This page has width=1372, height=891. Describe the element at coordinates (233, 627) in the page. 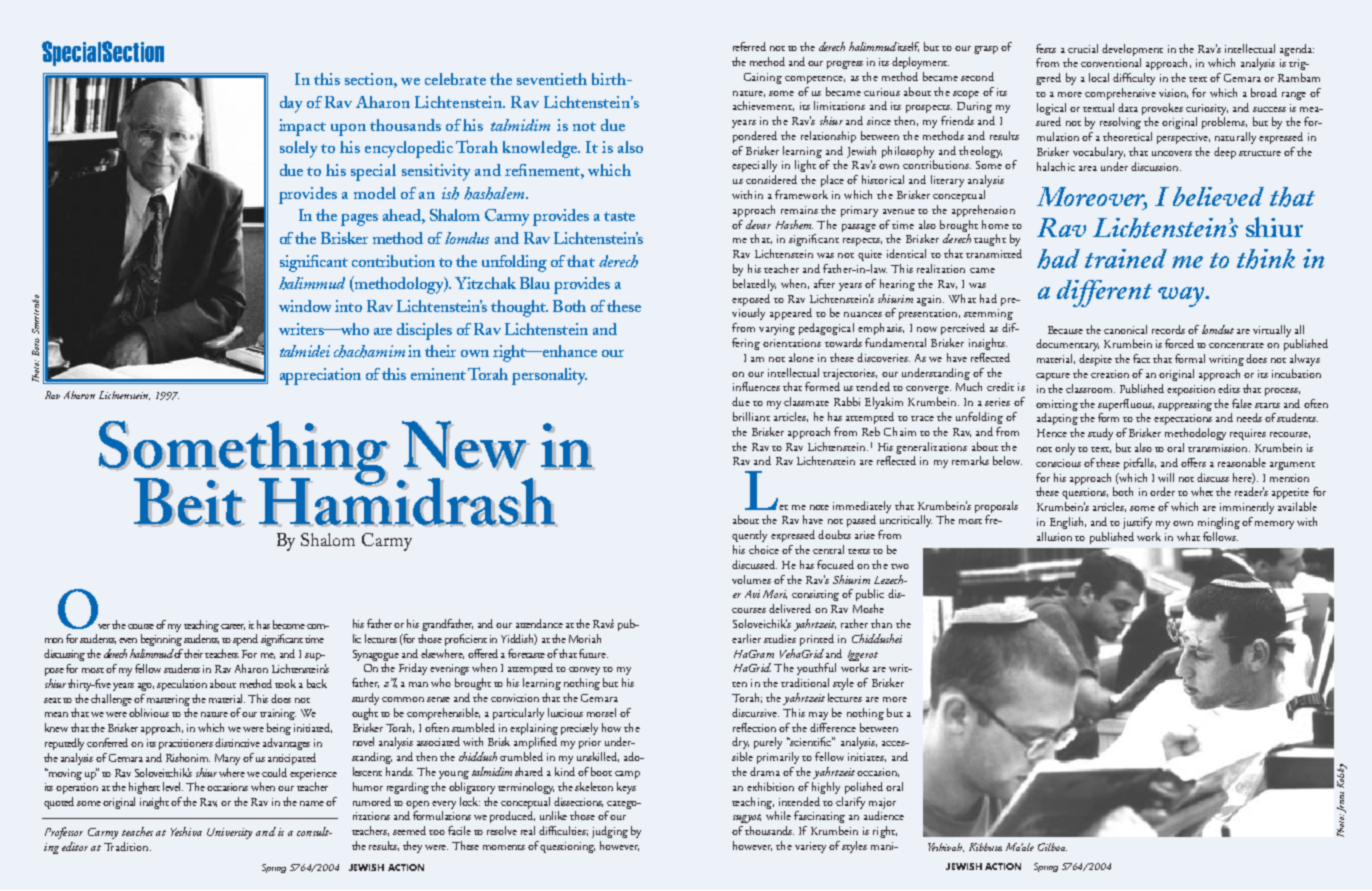

I see `career` at that location.
